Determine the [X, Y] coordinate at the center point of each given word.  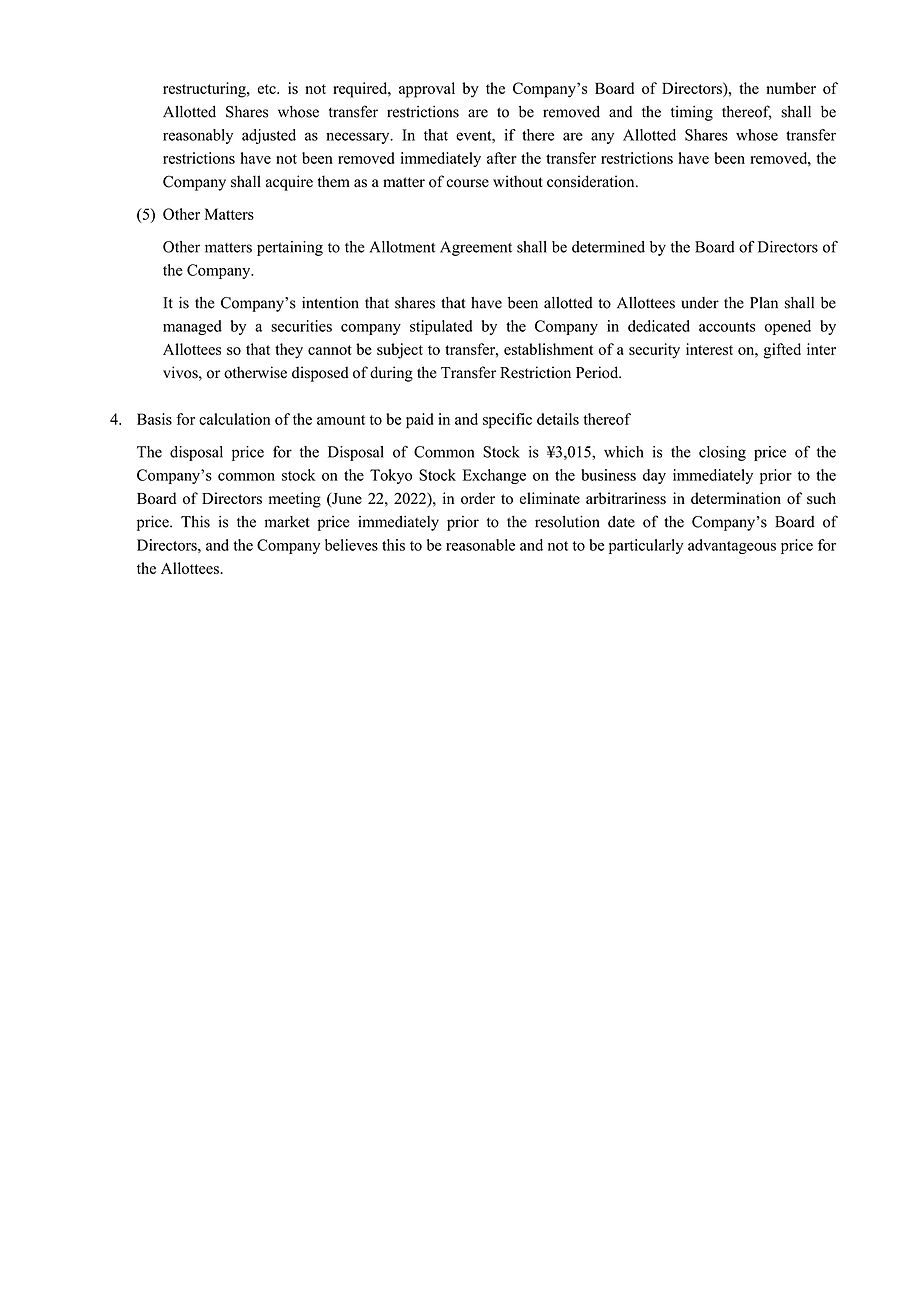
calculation [234, 419]
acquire [289, 183]
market [287, 522]
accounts [727, 327]
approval [427, 90]
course [467, 183]
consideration [592, 181]
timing [692, 113]
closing [722, 453]
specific [507, 421]
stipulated [441, 327]
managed [192, 327]
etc [268, 89]
